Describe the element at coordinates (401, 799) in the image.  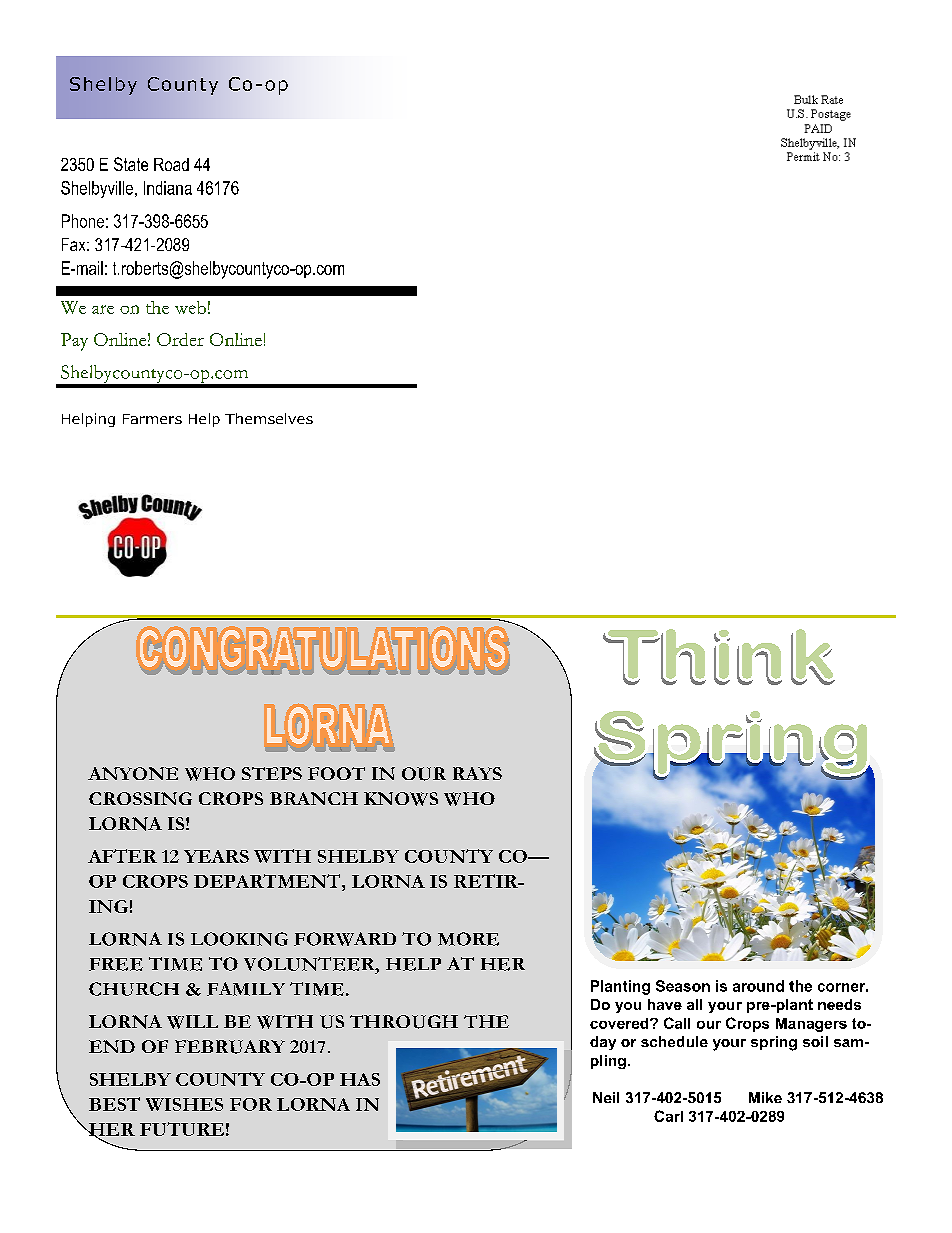
I see `KNOWS` at that location.
